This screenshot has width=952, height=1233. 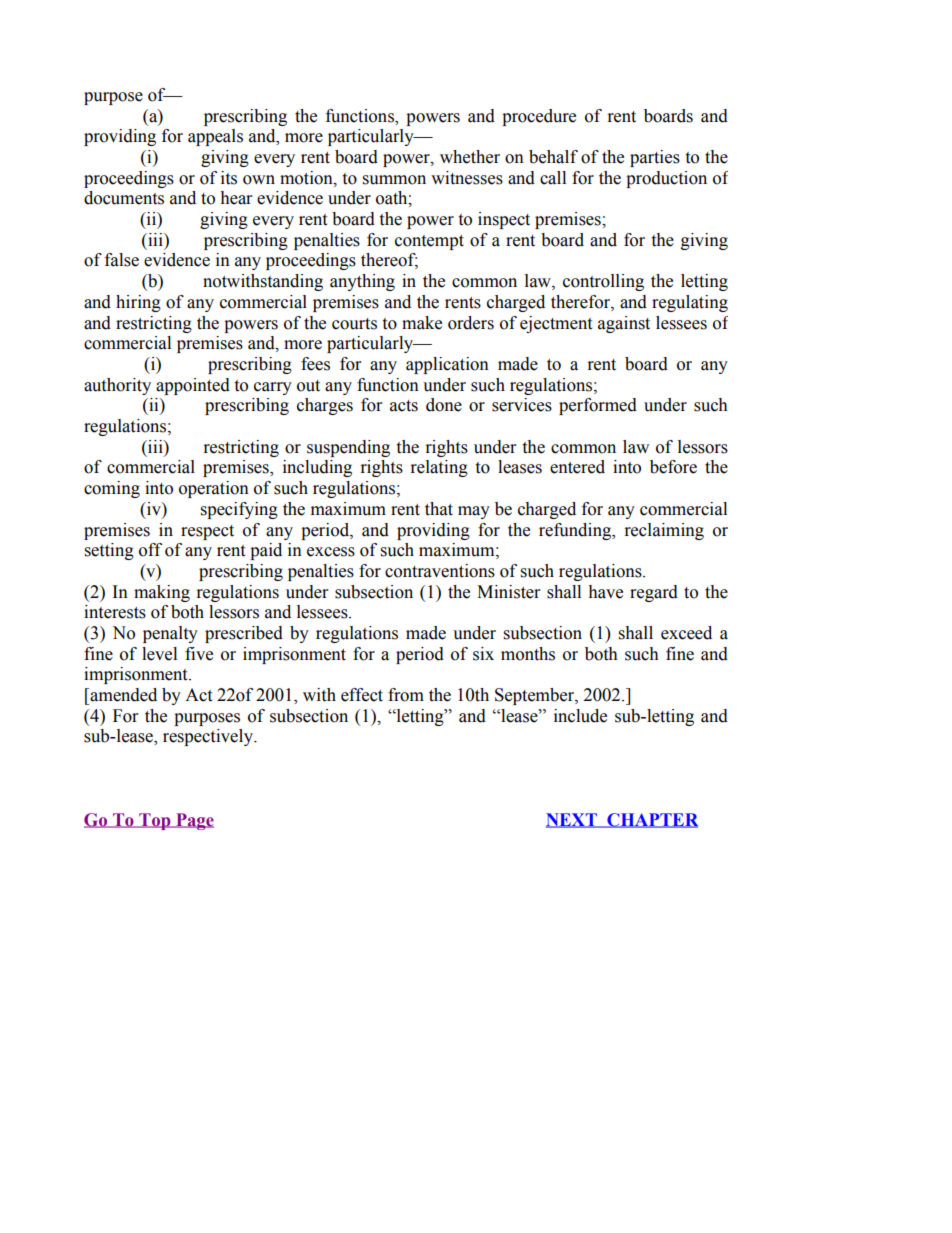 I want to click on Page, so click(x=194, y=821).
